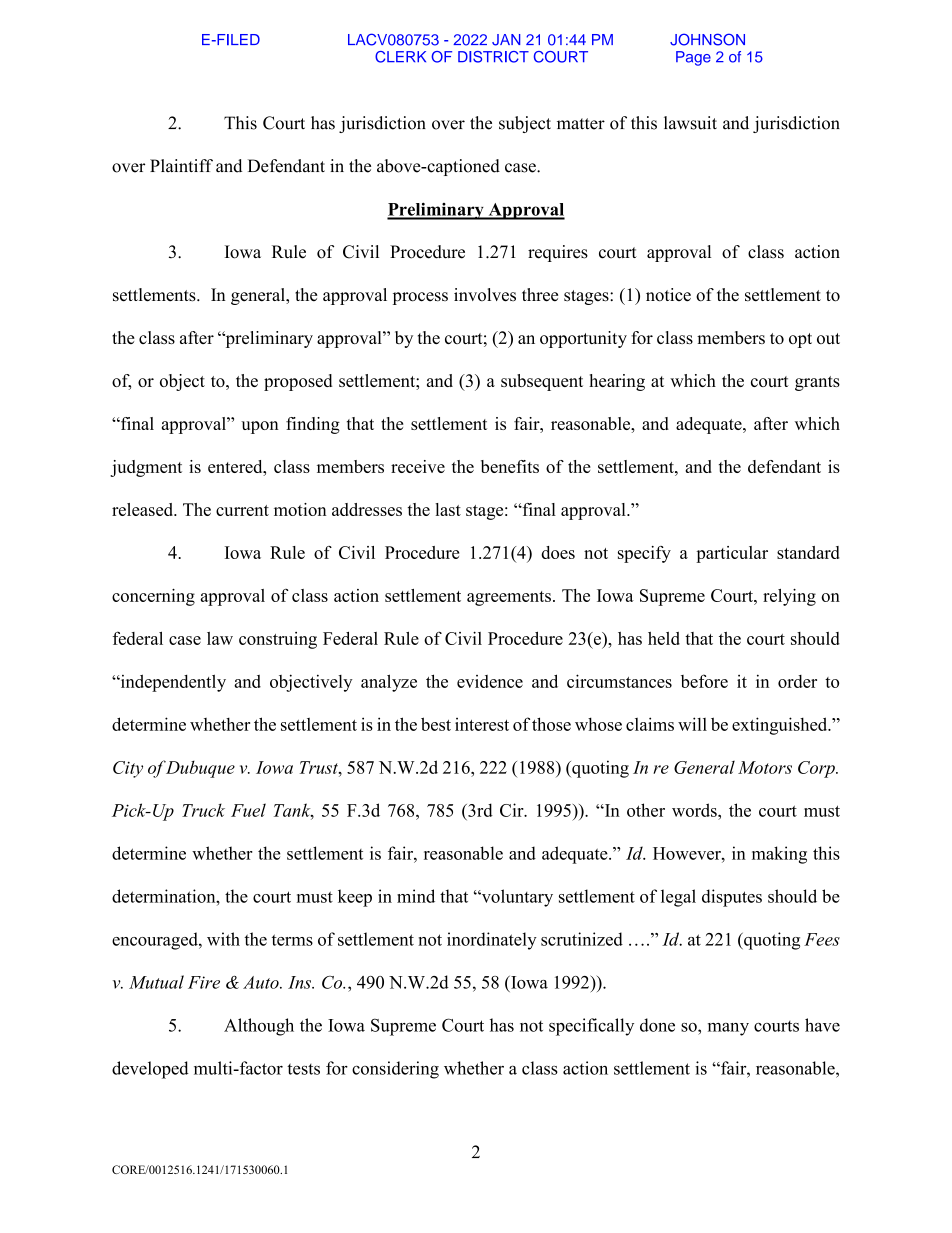 The height and width of the screenshot is (1233, 952). Describe the element at coordinates (242, 510) in the screenshot. I see `current` at that location.
